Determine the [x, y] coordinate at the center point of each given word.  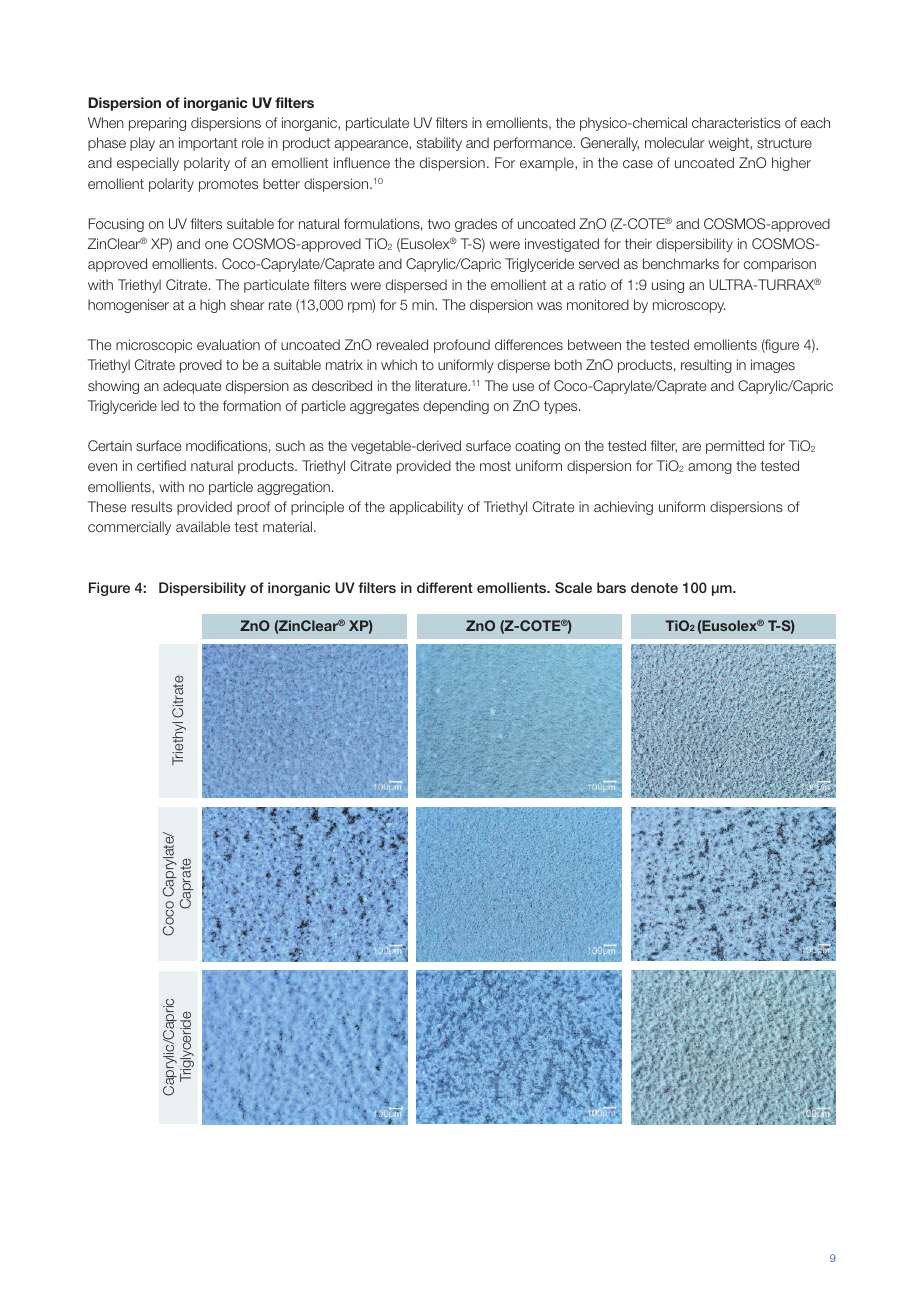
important [208, 144]
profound [462, 346]
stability [439, 144]
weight [729, 144]
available [203, 526]
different [445, 587]
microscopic [154, 346]
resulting [706, 366]
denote [654, 587]
